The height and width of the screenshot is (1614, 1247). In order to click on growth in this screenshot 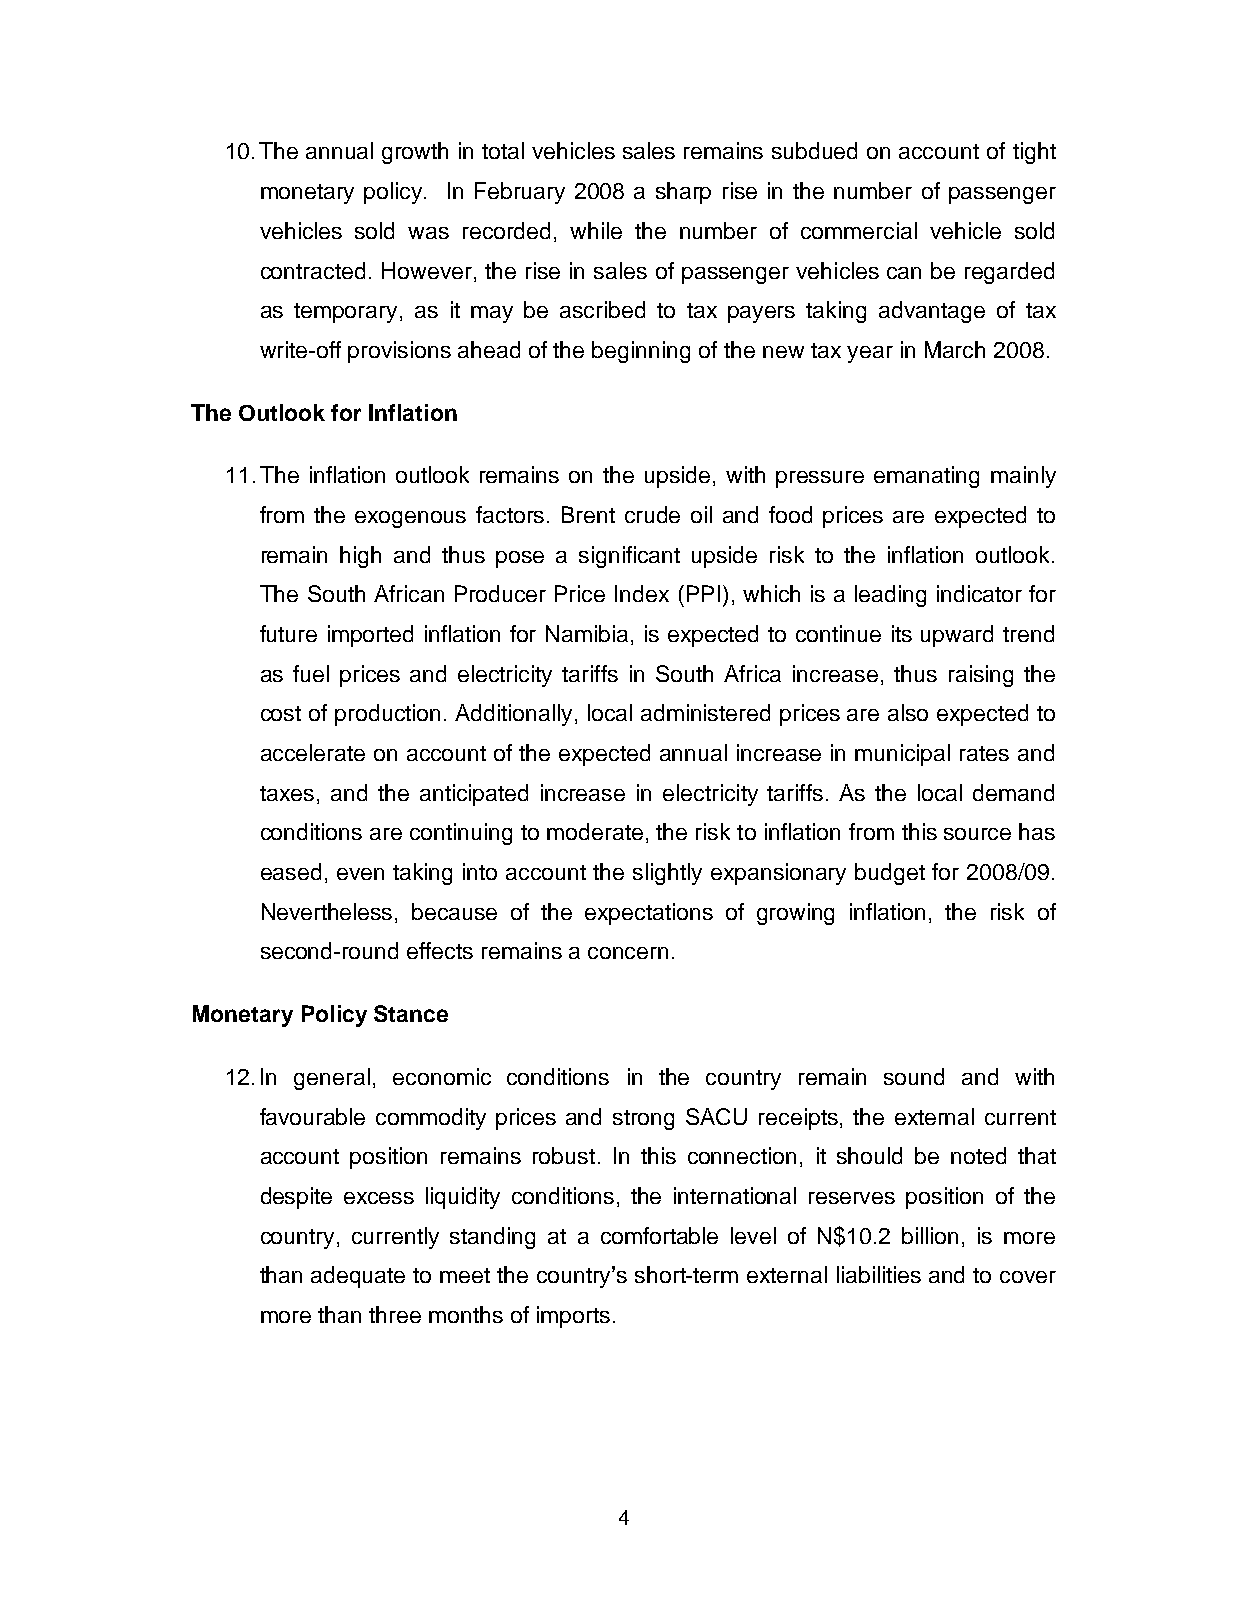, I will do `click(415, 153)`.
